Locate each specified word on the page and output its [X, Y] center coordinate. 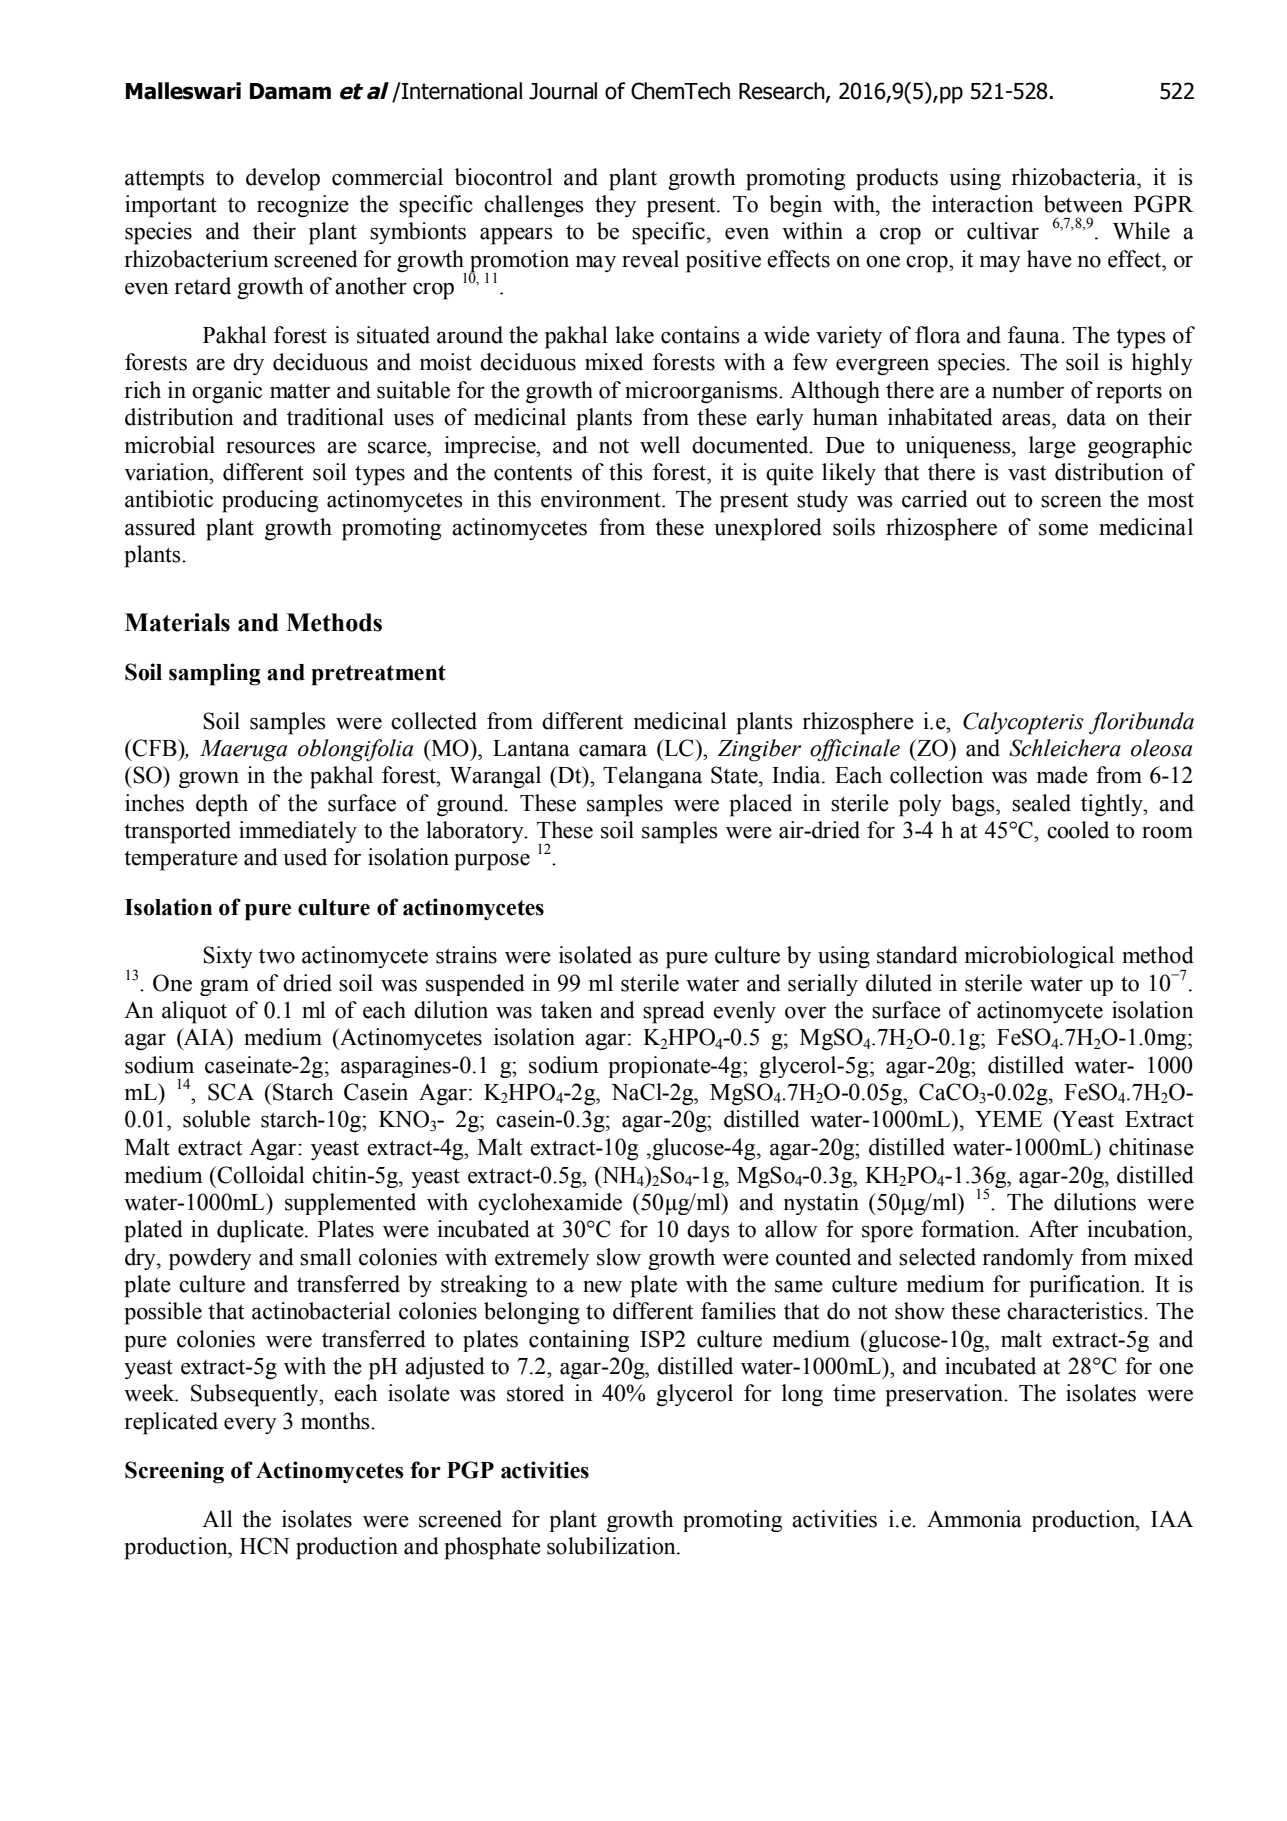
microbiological [1039, 957]
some [1063, 530]
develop [283, 179]
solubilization [612, 1546]
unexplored [768, 529]
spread [674, 1012]
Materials [177, 622]
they [615, 206]
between [1083, 204]
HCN [265, 1546]
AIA [205, 1036]
